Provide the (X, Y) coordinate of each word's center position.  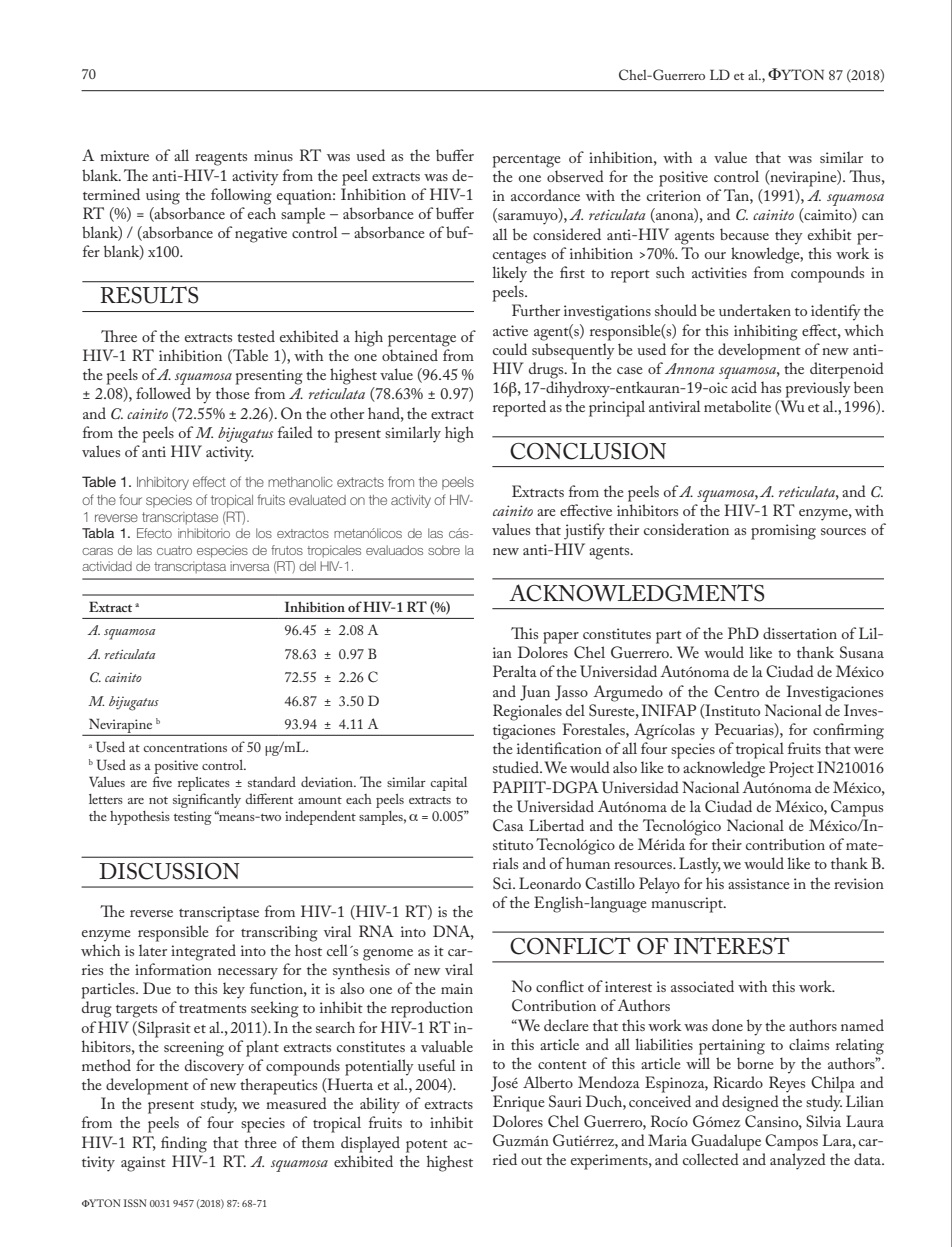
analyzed (798, 1161)
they (789, 236)
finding (184, 1144)
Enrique (519, 1103)
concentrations (185, 747)
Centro (736, 691)
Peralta (515, 671)
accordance (545, 195)
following (241, 196)
